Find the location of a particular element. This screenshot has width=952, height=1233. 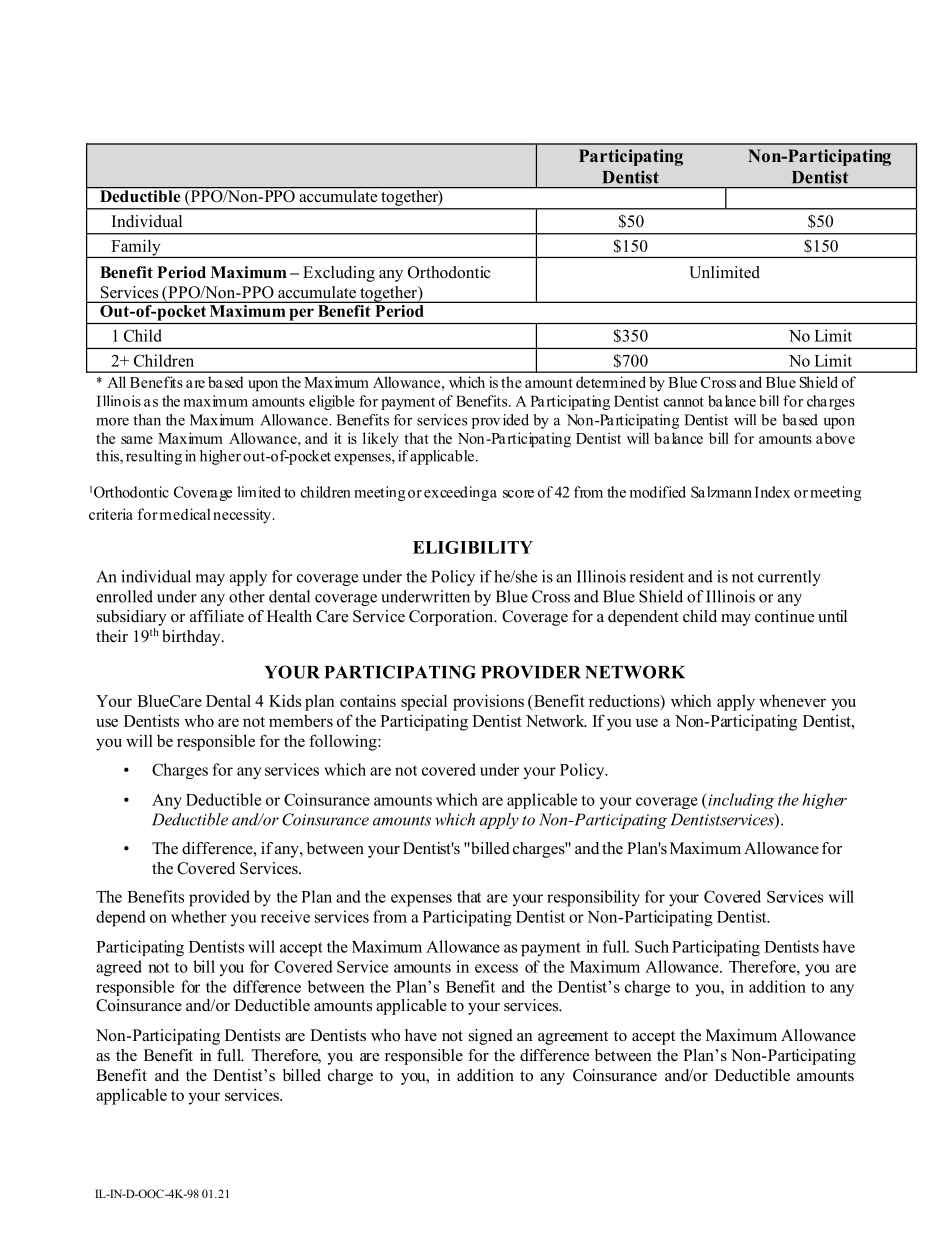

Excluding is located at coordinates (339, 274).
